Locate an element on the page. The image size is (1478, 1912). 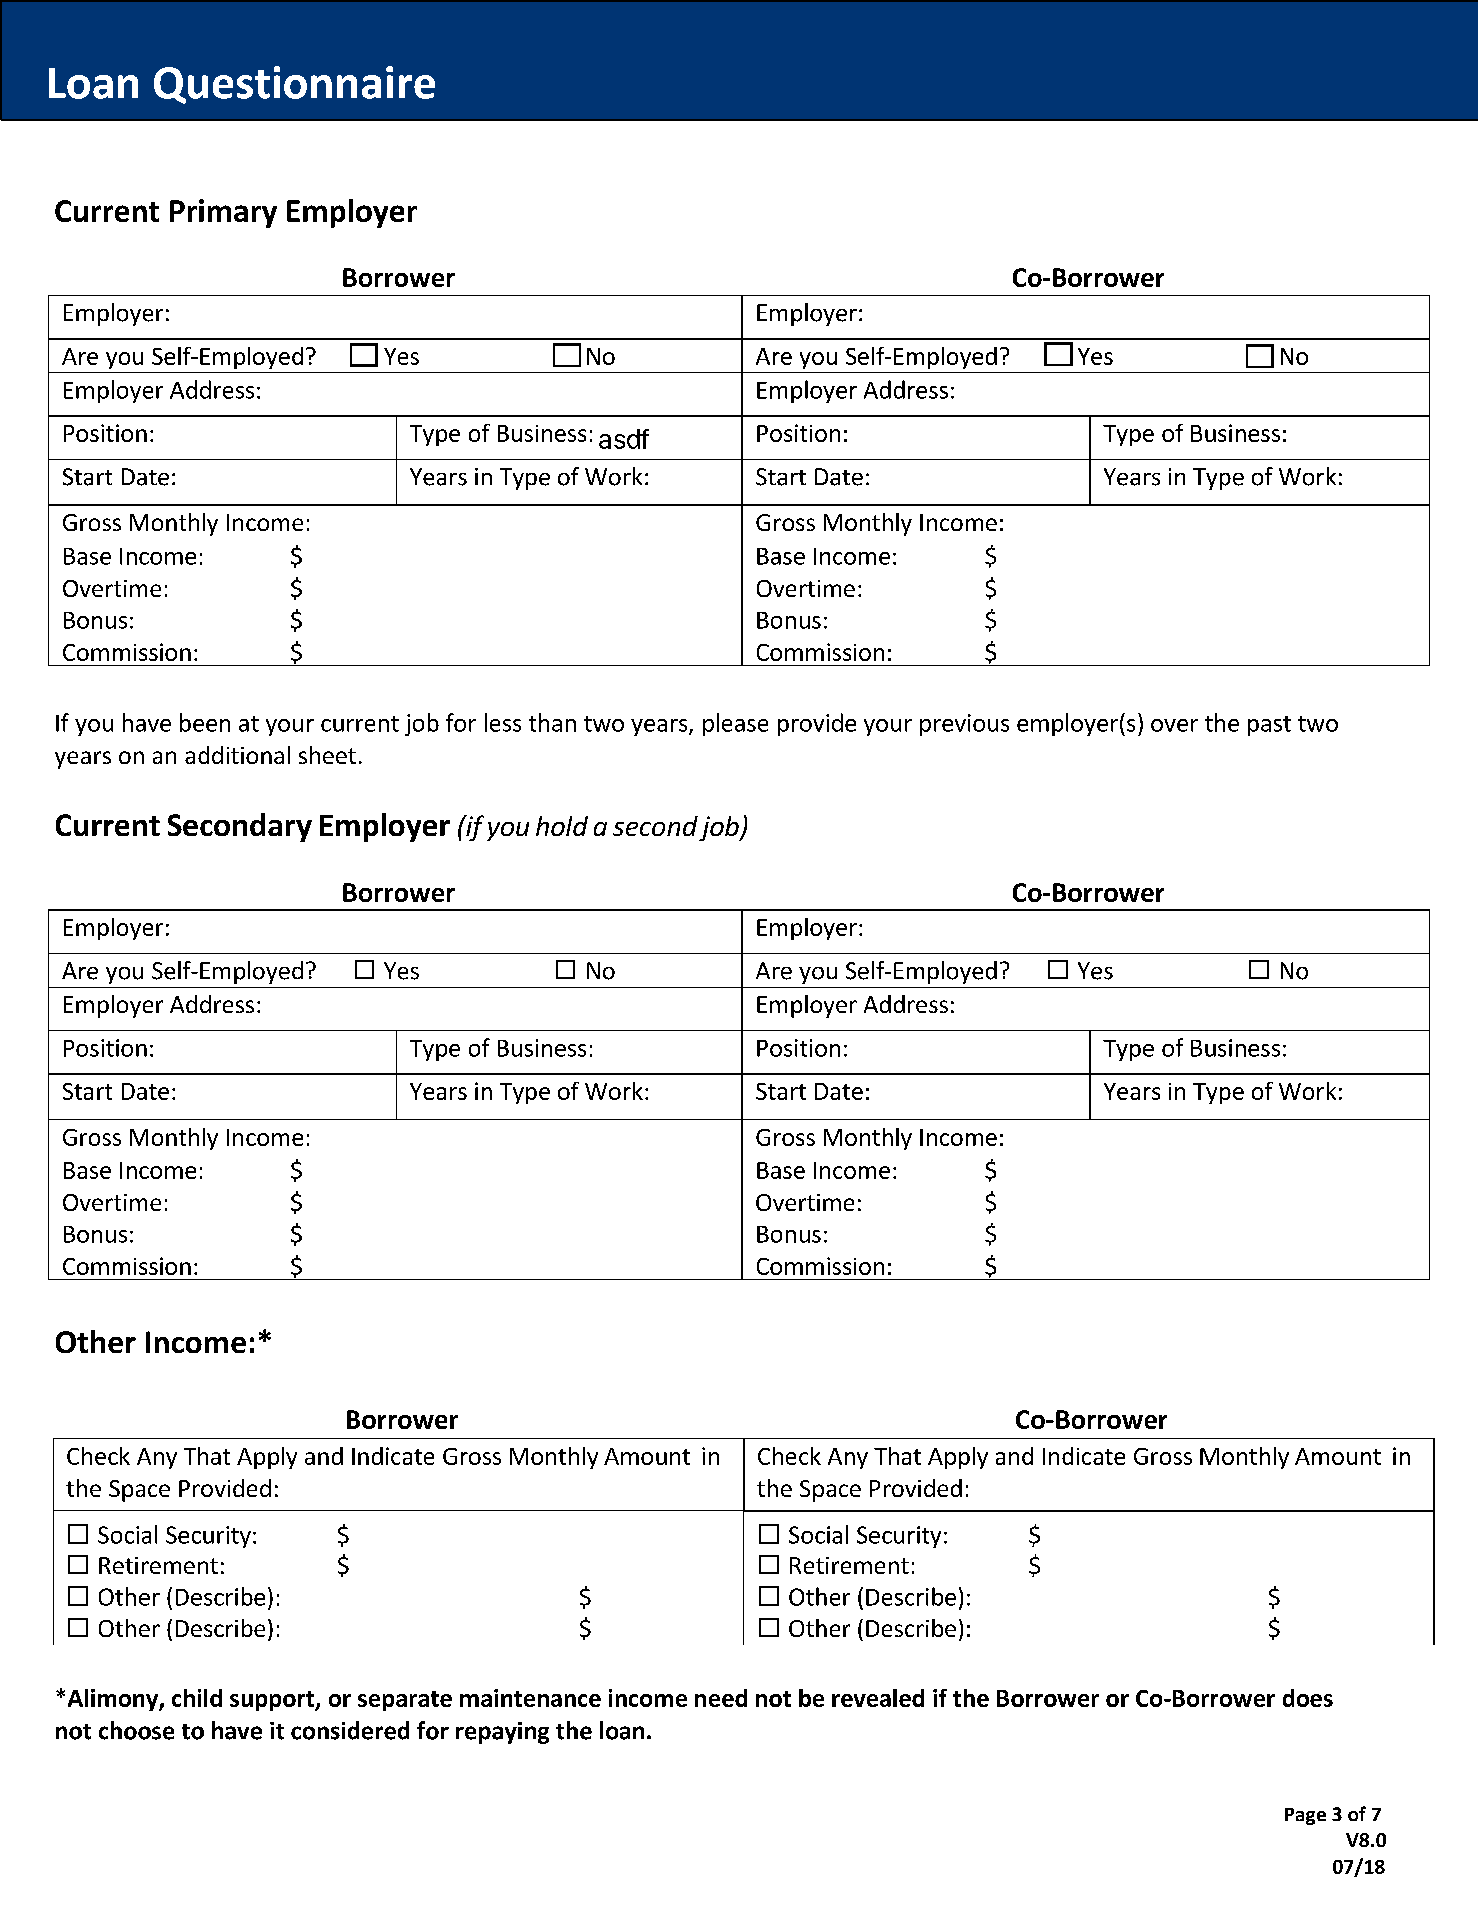
Primary is located at coordinates (223, 213).
